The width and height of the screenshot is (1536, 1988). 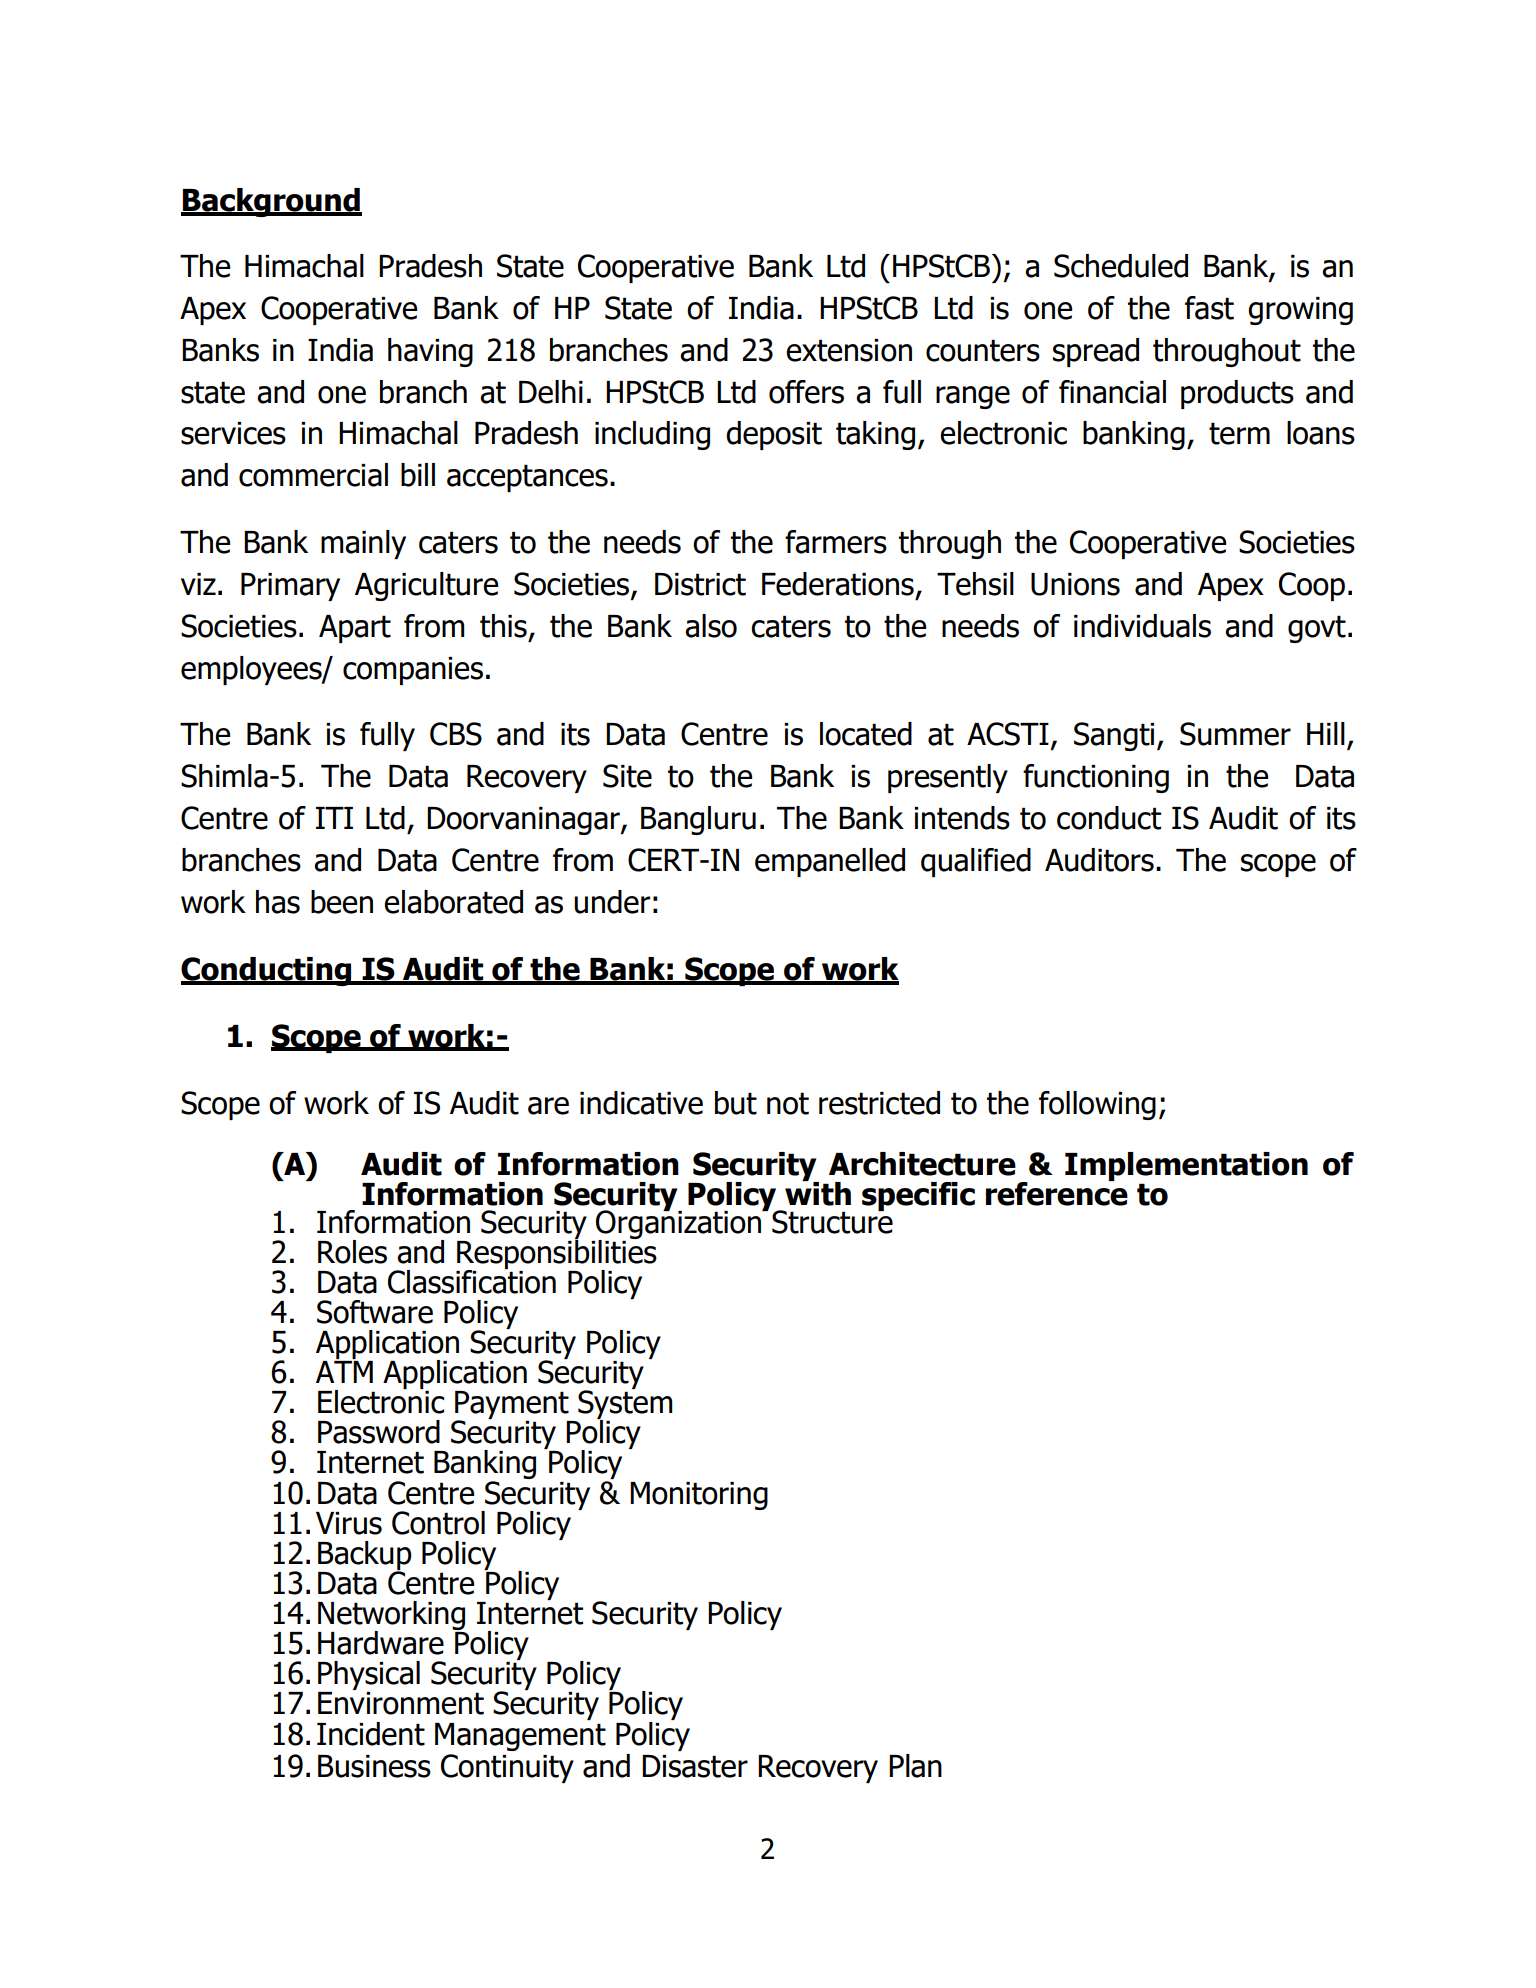 I want to click on Continuity, so click(x=507, y=1768).
